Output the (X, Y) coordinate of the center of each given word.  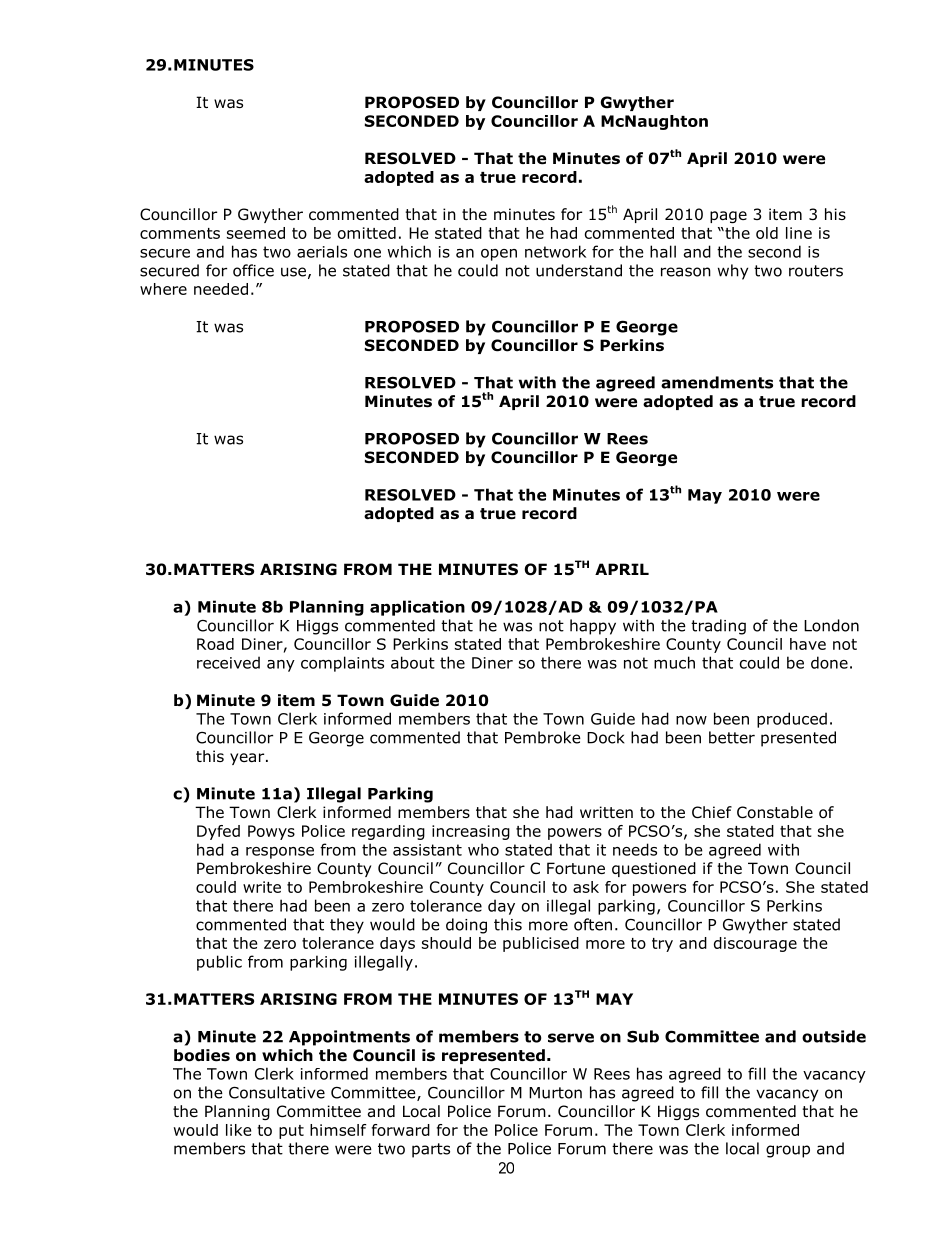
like (238, 1130)
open (499, 255)
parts (431, 1150)
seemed (256, 233)
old (767, 233)
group (788, 1151)
